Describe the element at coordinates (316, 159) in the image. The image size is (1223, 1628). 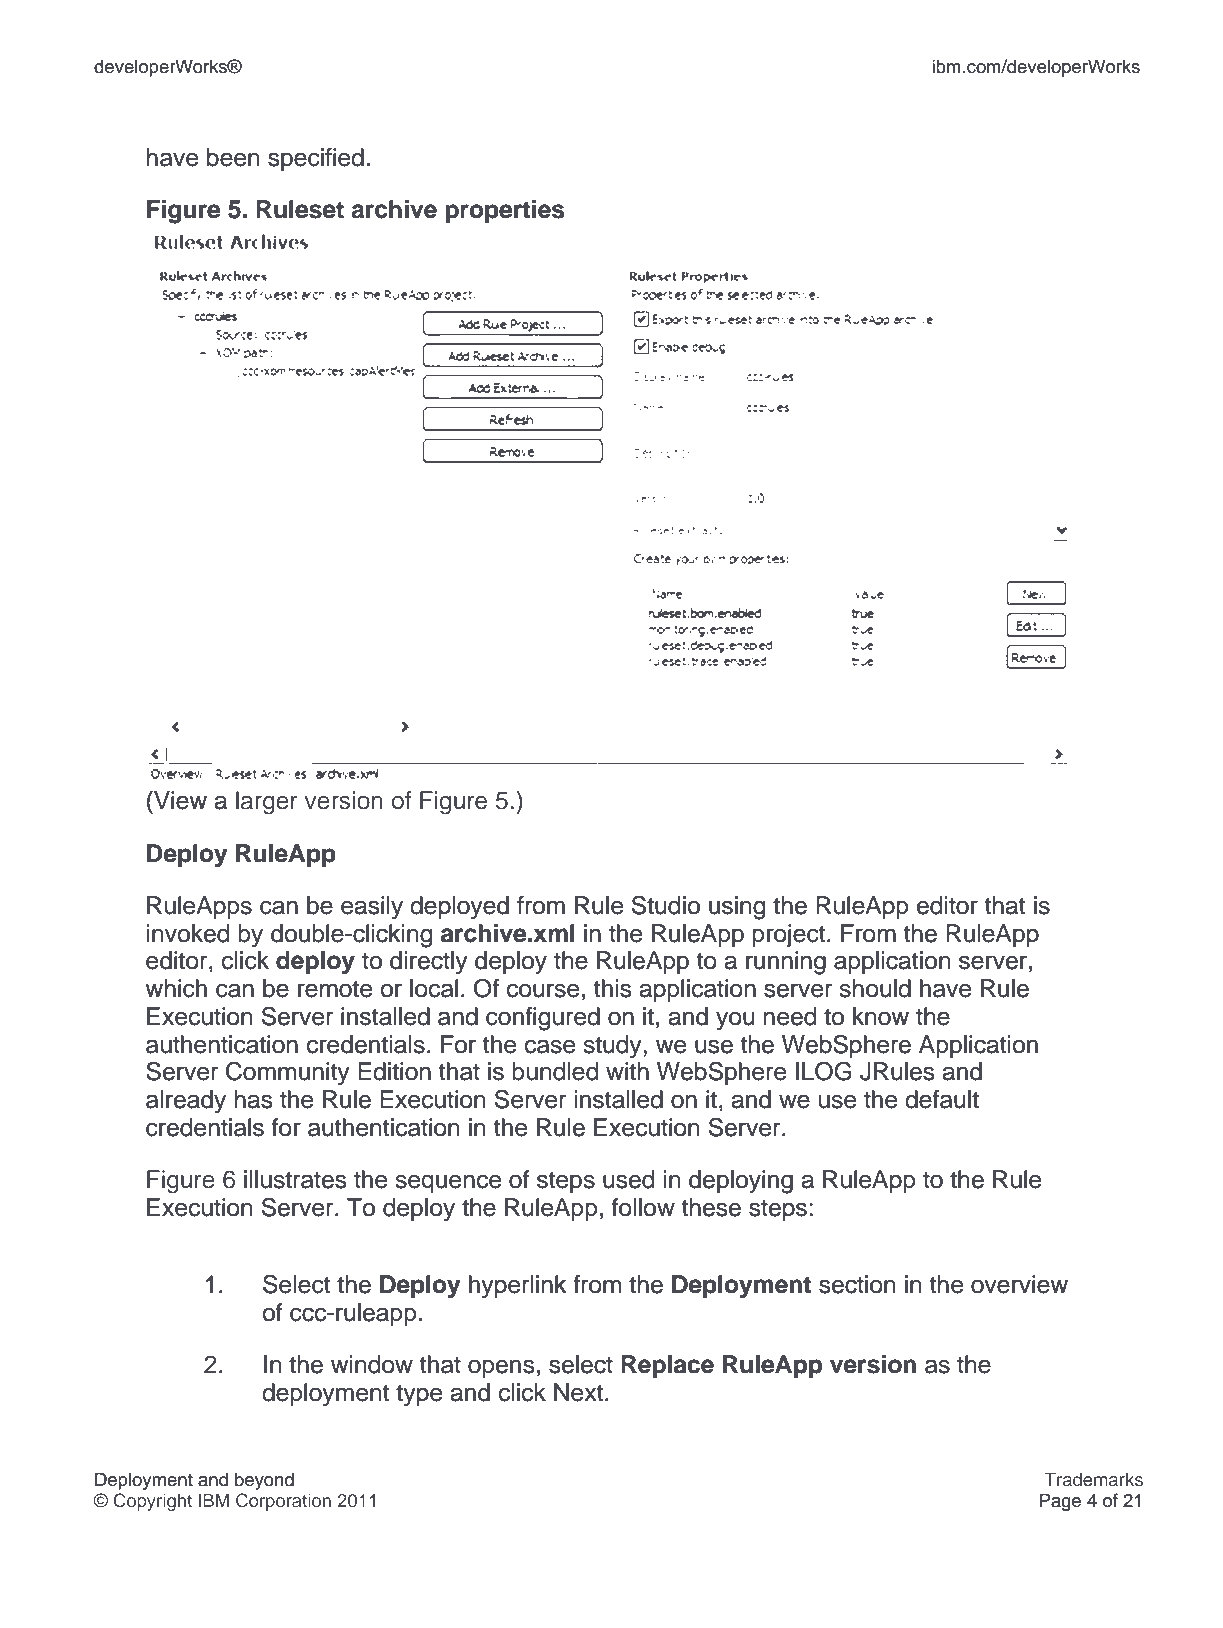
I see `specified` at that location.
